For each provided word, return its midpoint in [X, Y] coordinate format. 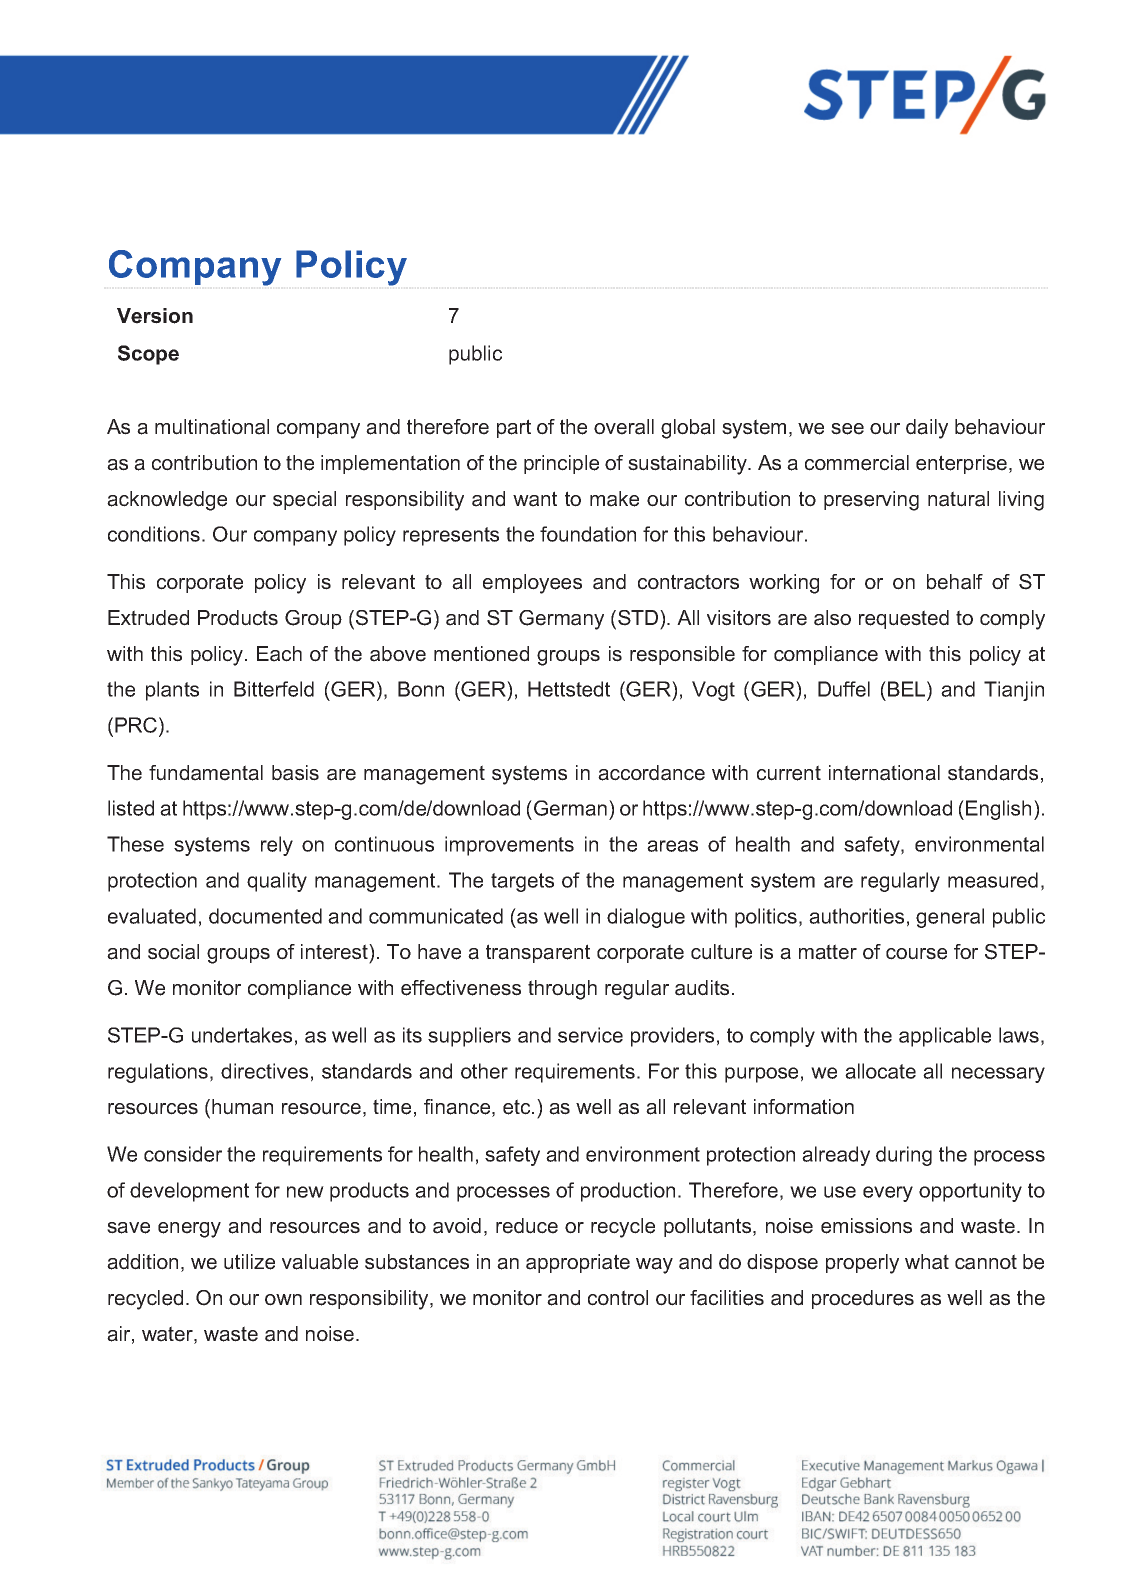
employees [532, 584]
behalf [955, 582]
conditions [154, 534]
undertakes [242, 1035]
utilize [249, 1262]
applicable [945, 1037]
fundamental [206, 773]
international [884, 773]
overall [624, 427]
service [590, 1035]
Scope [148, 355]
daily [927, 429]
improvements [509, 846]
